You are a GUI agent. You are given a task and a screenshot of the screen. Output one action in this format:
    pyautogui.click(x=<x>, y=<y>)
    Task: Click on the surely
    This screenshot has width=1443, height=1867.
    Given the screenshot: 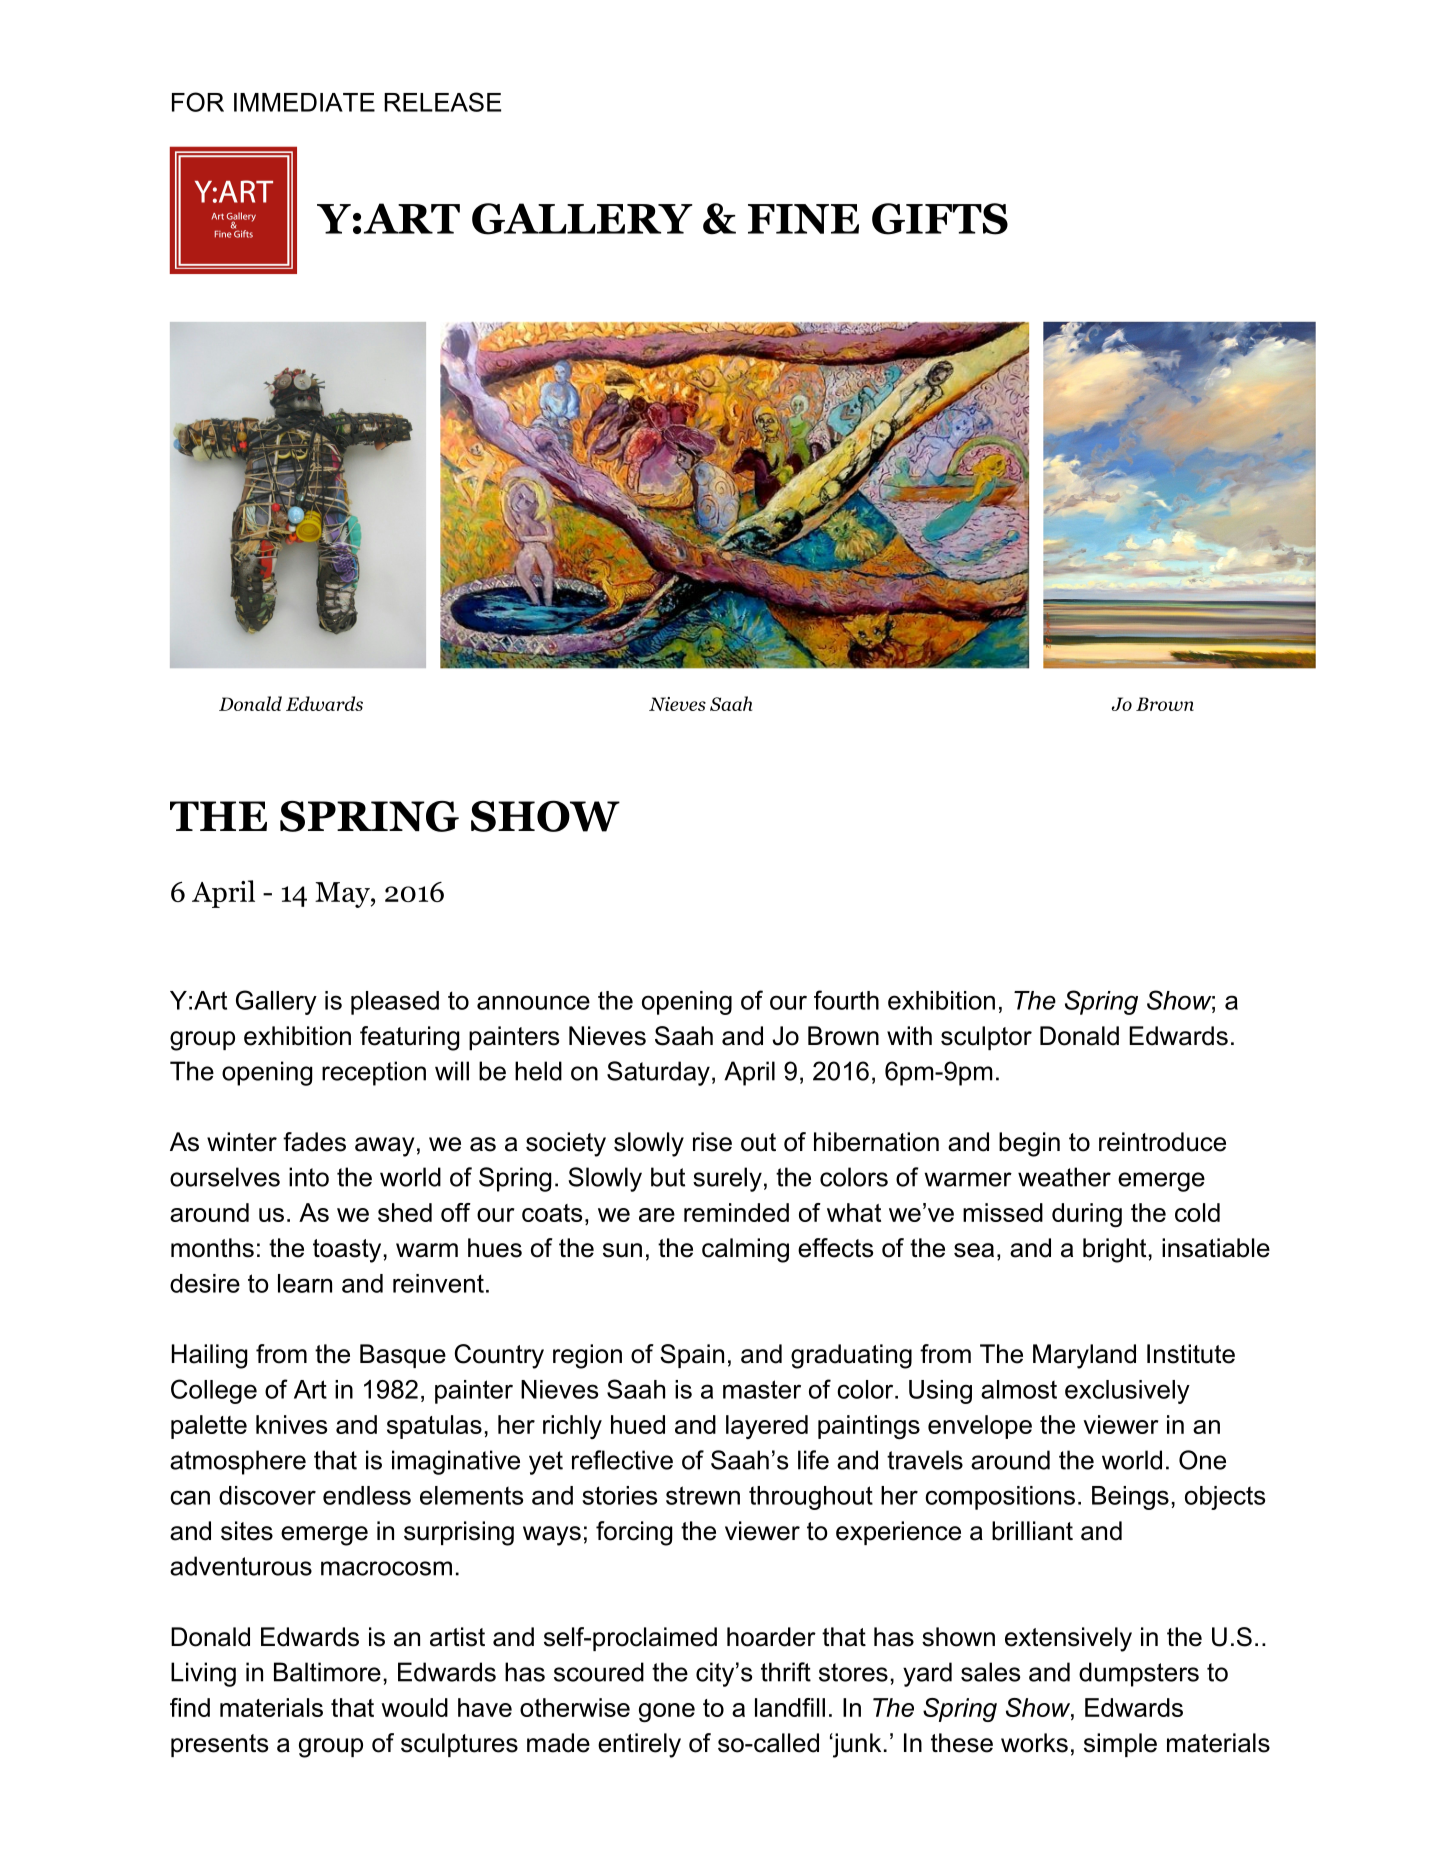 What is the action you would take?
    pyautogui.click(x=727, y=1179)
